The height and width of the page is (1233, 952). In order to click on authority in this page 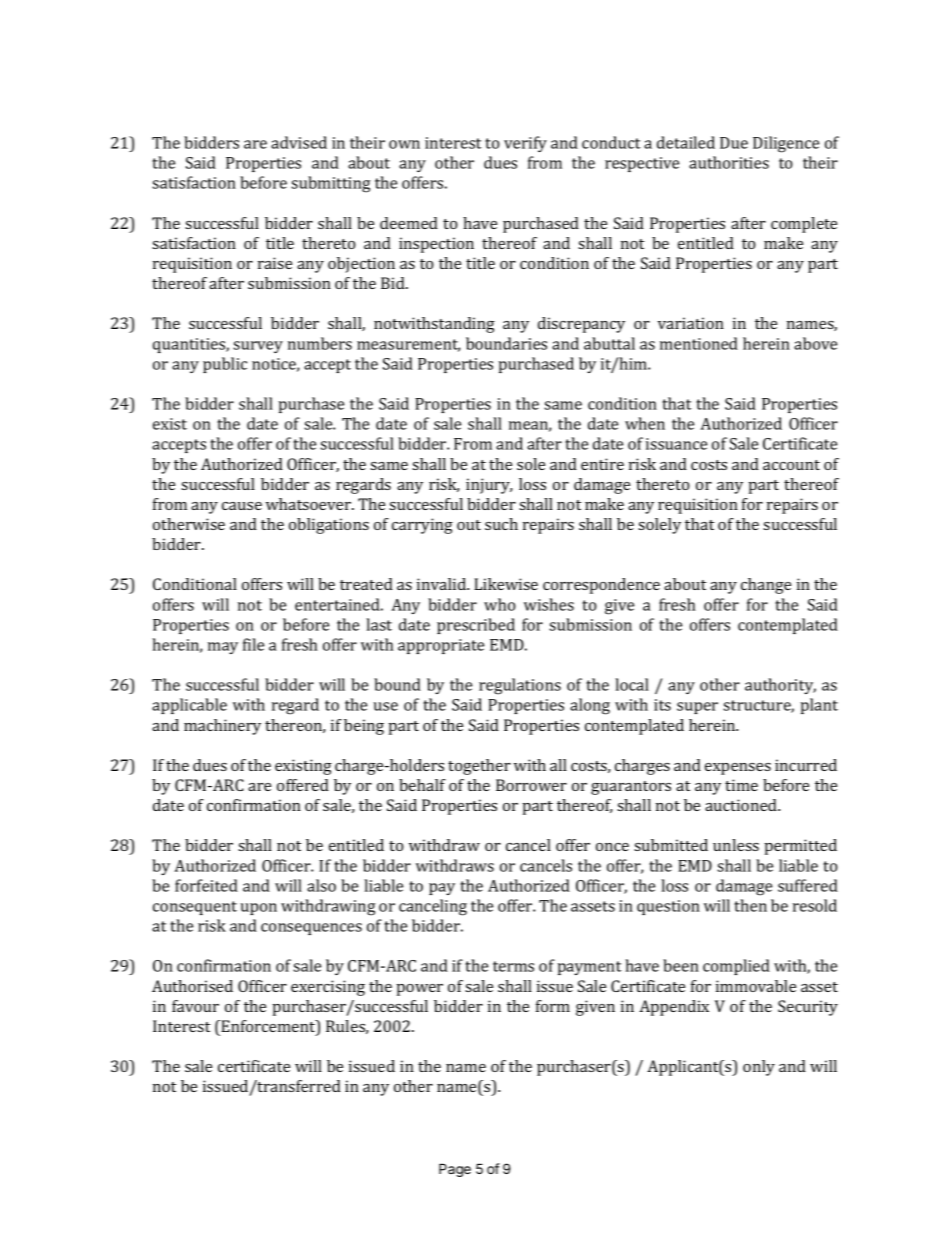, I will do `click(780, 686)`.
